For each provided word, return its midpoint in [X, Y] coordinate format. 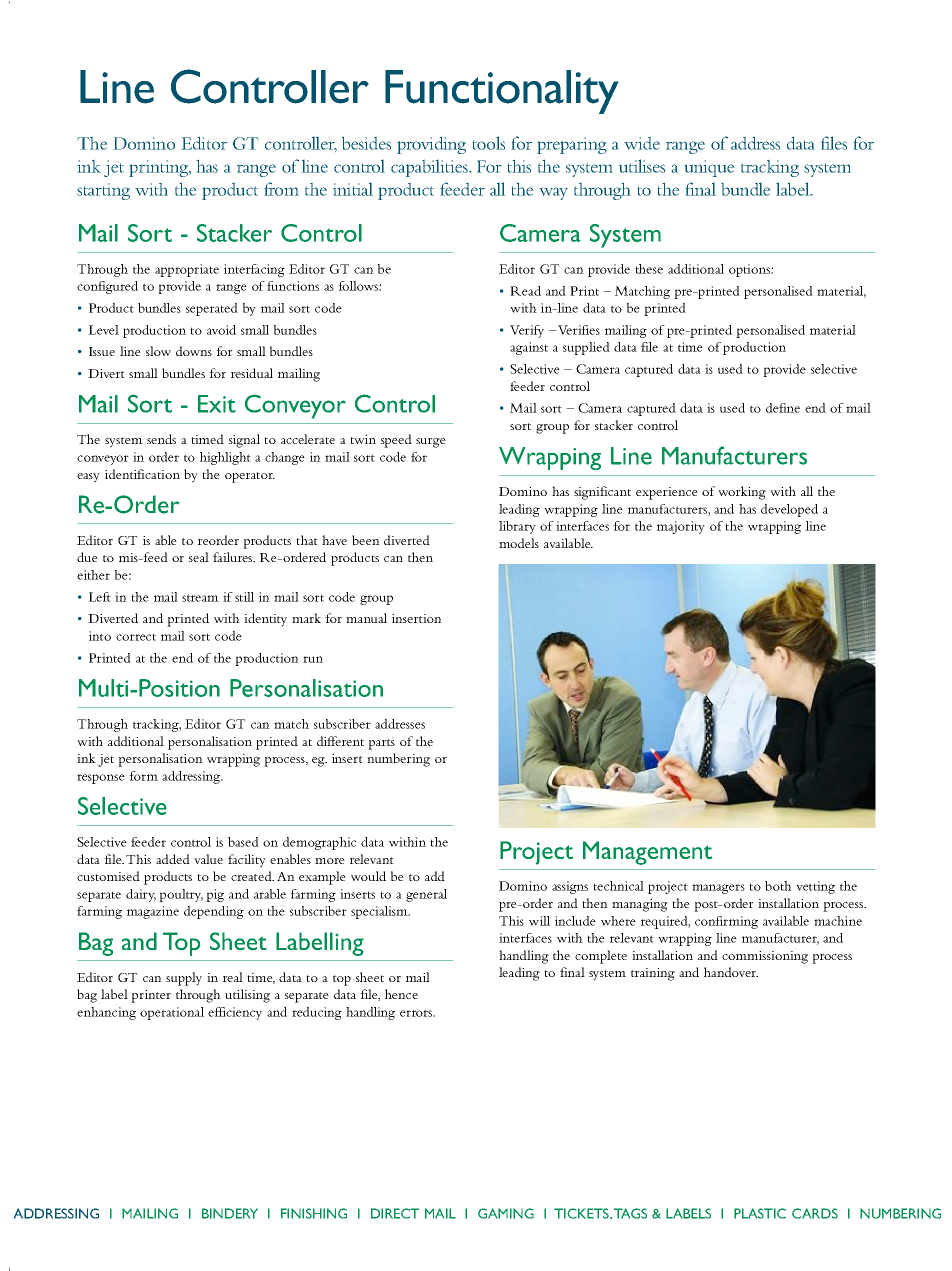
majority [681, 527]
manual [366, 618]
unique [709, 168]
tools [489, 143]
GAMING [506, 1213]
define [783, 408]
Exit [217, 404]
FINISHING [314, 1213]
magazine [153, 912]
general [426, 895]
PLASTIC [760, 1213]
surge [431, 443]
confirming [726, 922]
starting [103, 191]
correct [136, 637]
